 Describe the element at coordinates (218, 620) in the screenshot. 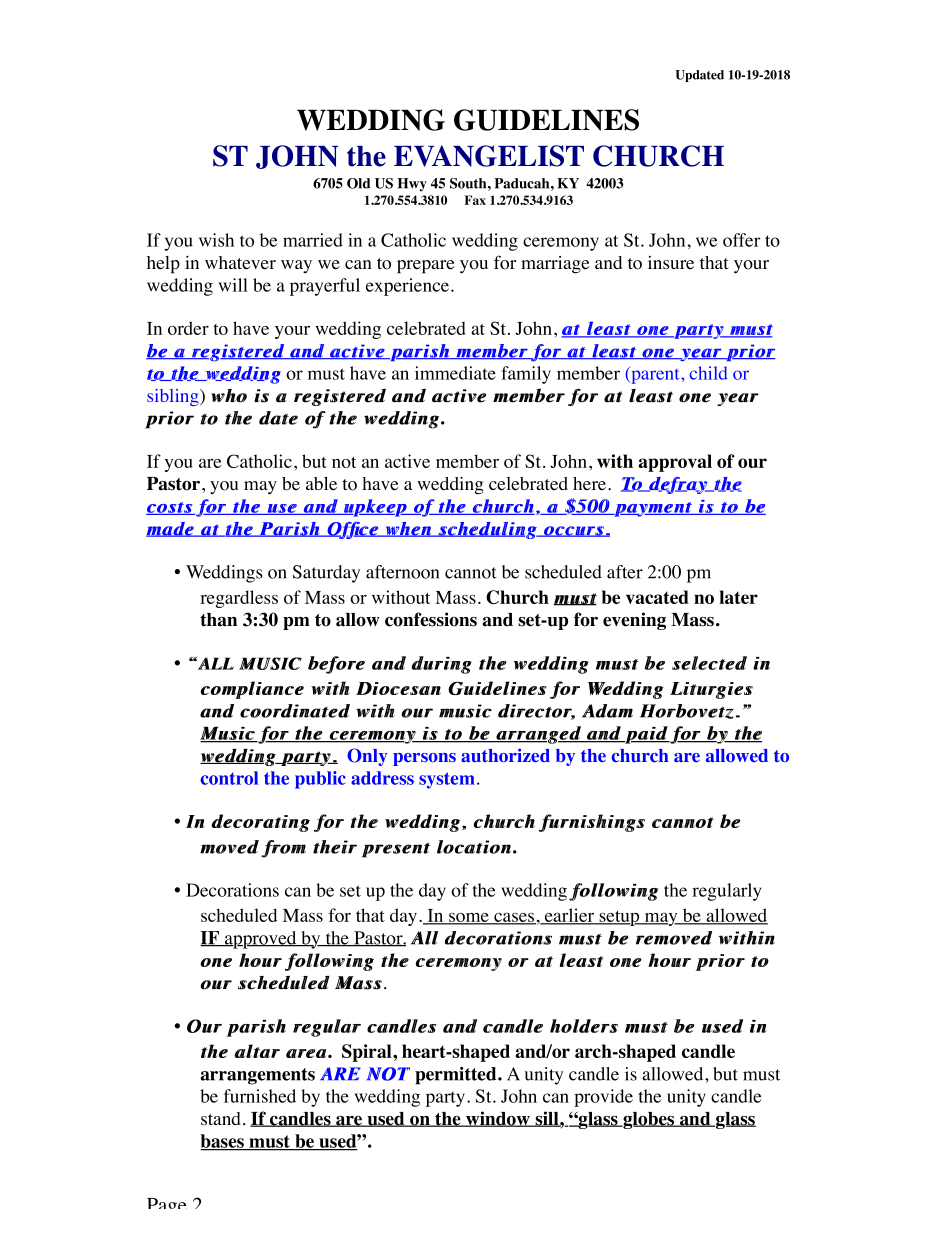

I see `than` at that location.
